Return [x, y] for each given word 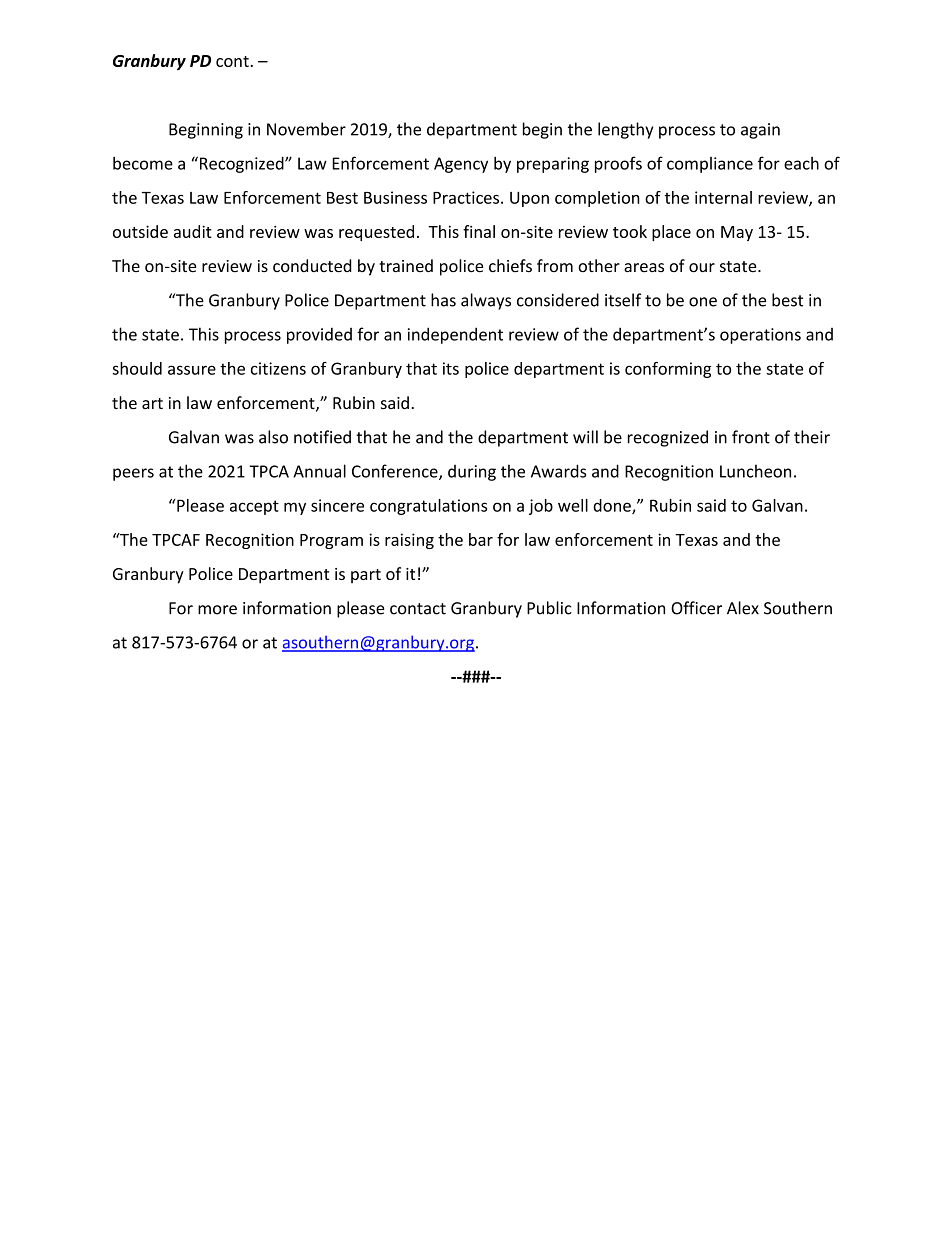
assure [192, 370]
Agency [461, 165]
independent [455, 335]
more [217, 610]
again [760, 131]
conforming [668, 370]
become [143, 163]
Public [549, 608]
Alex [743, 608]
